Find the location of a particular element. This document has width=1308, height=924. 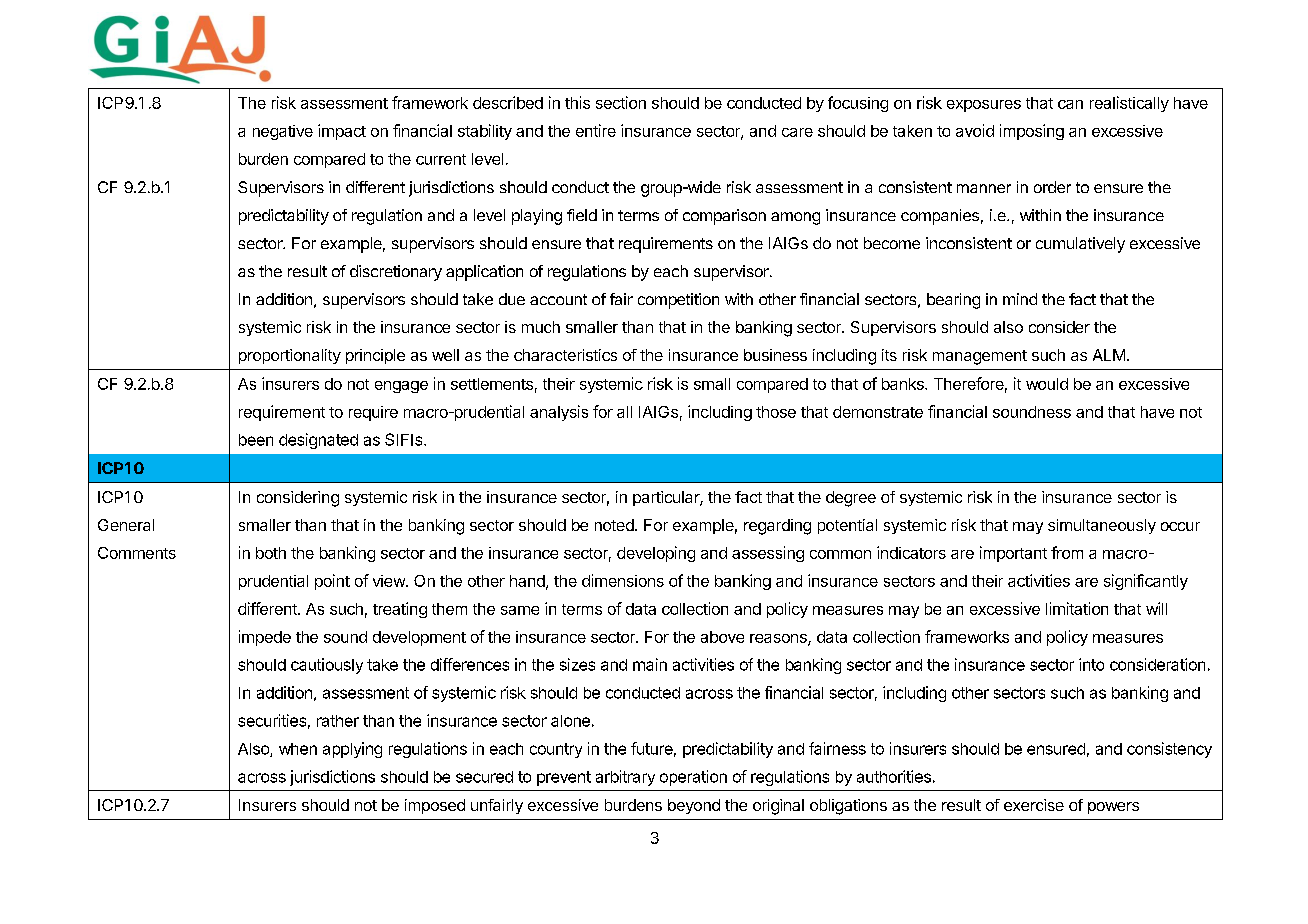

analysis is located at coordinates (559, 413).
